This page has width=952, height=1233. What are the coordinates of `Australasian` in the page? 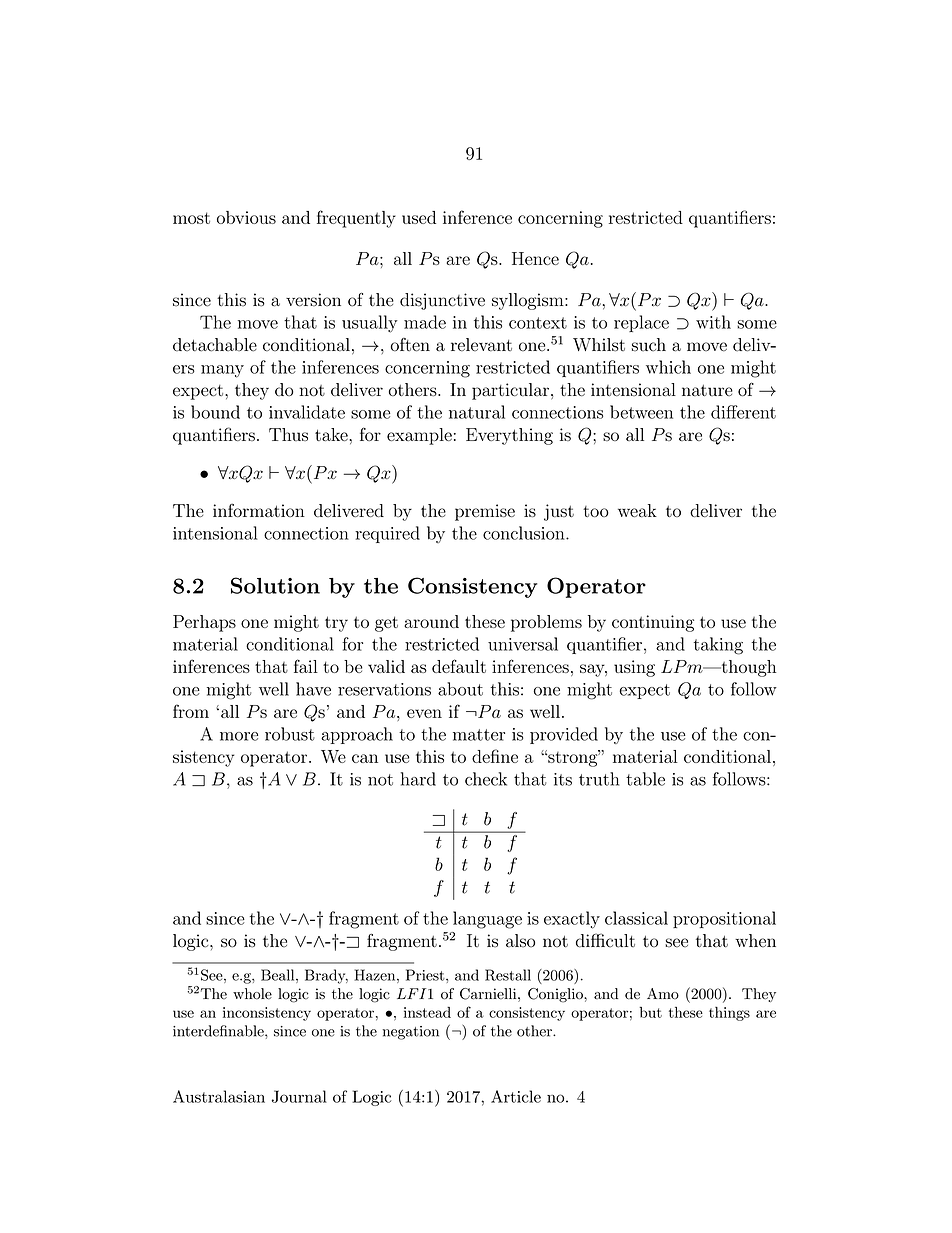 It's located at (219, 1096).
